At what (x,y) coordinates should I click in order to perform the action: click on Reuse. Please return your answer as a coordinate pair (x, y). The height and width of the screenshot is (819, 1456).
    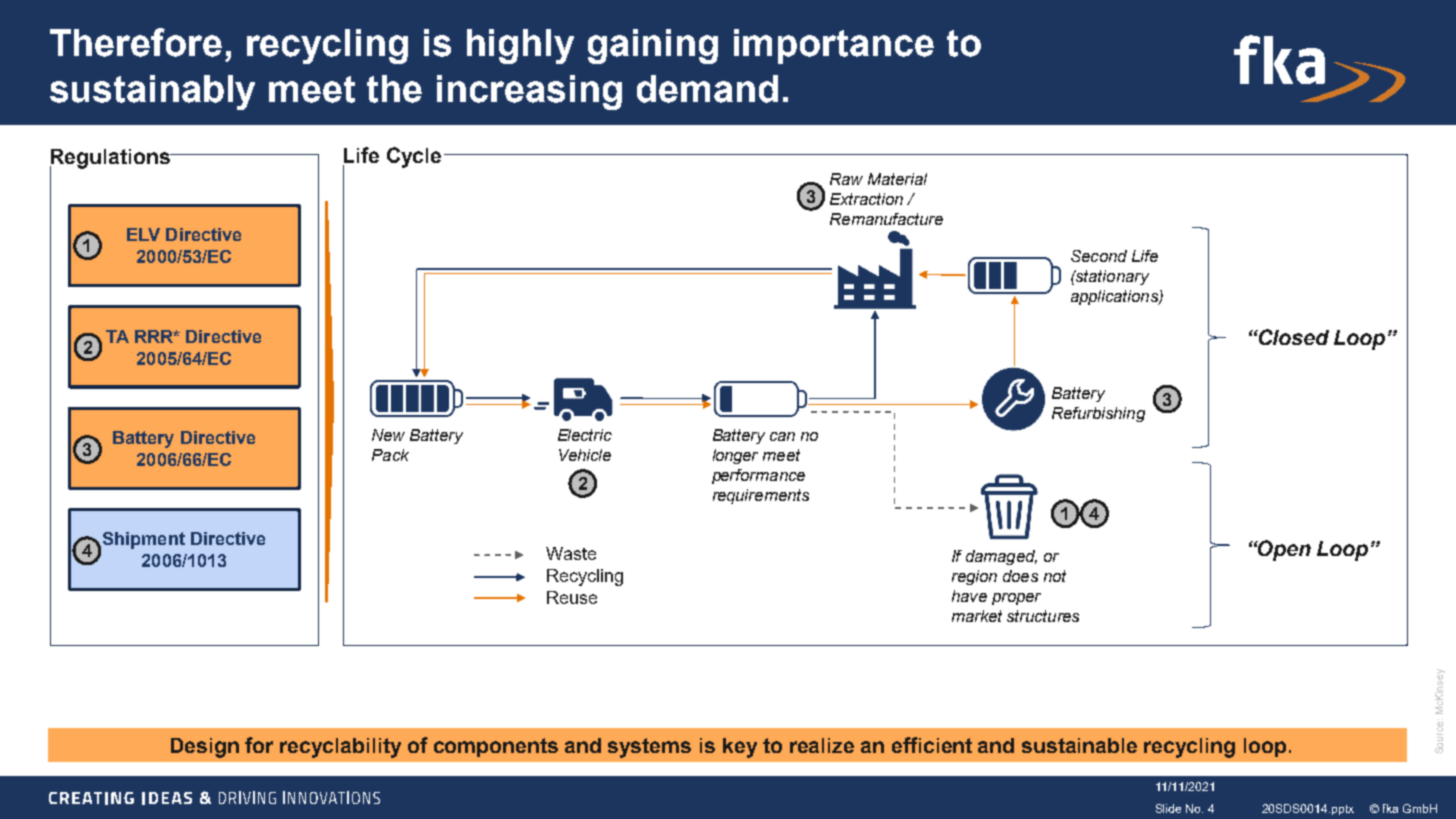
    Looking at the image, I should click on (572, 597).
